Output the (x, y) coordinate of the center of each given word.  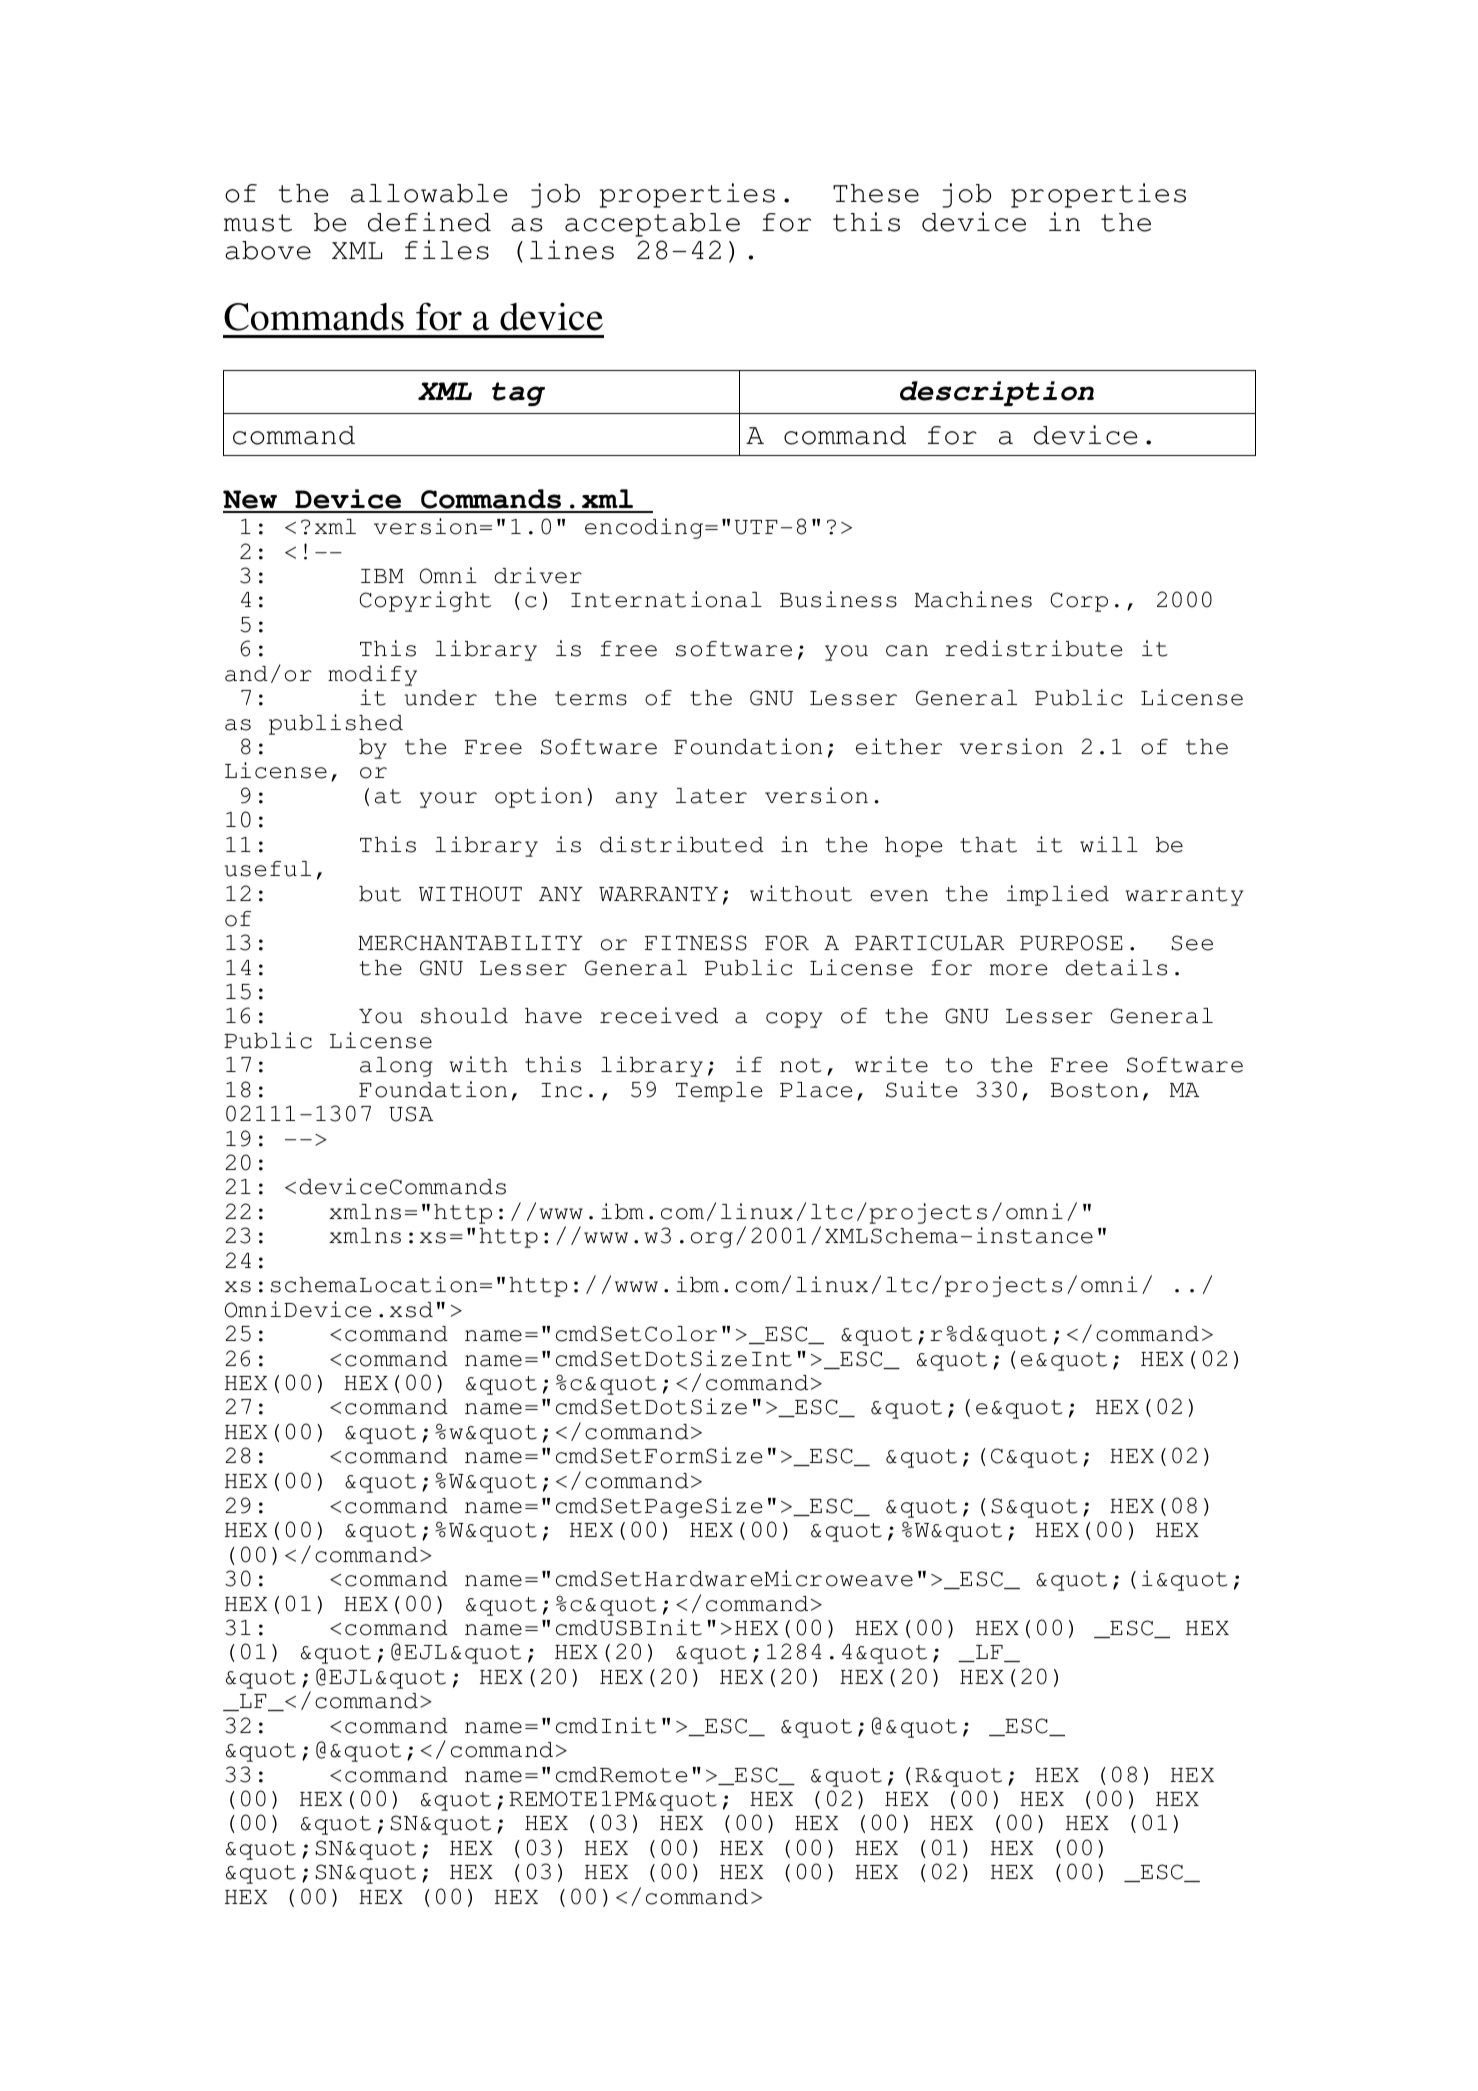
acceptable (652, 225)
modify (372, 675)
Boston (1094, 1090)
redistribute (1034, 648)
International (666, 599)
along (396, 1067)
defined (429, 222)
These (876, 193)
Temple (719, 1092)
